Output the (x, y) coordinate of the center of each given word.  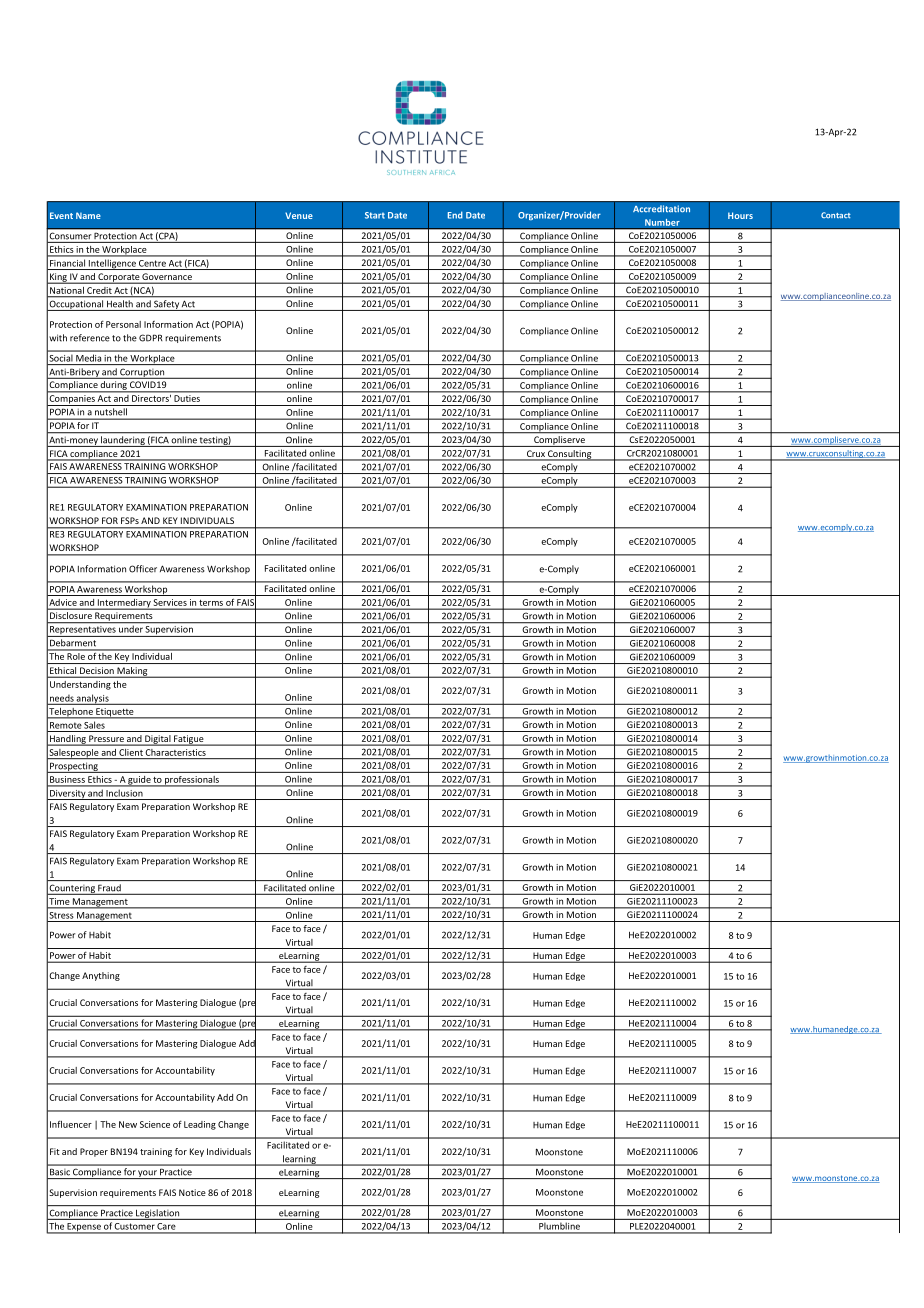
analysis (93, 699)
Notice (192, 1192)
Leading (200, 1125)
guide (139, 781)
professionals (192, 781)
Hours (740, 215)
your (147, 1174)
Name (88, 215)
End (455, 215)
